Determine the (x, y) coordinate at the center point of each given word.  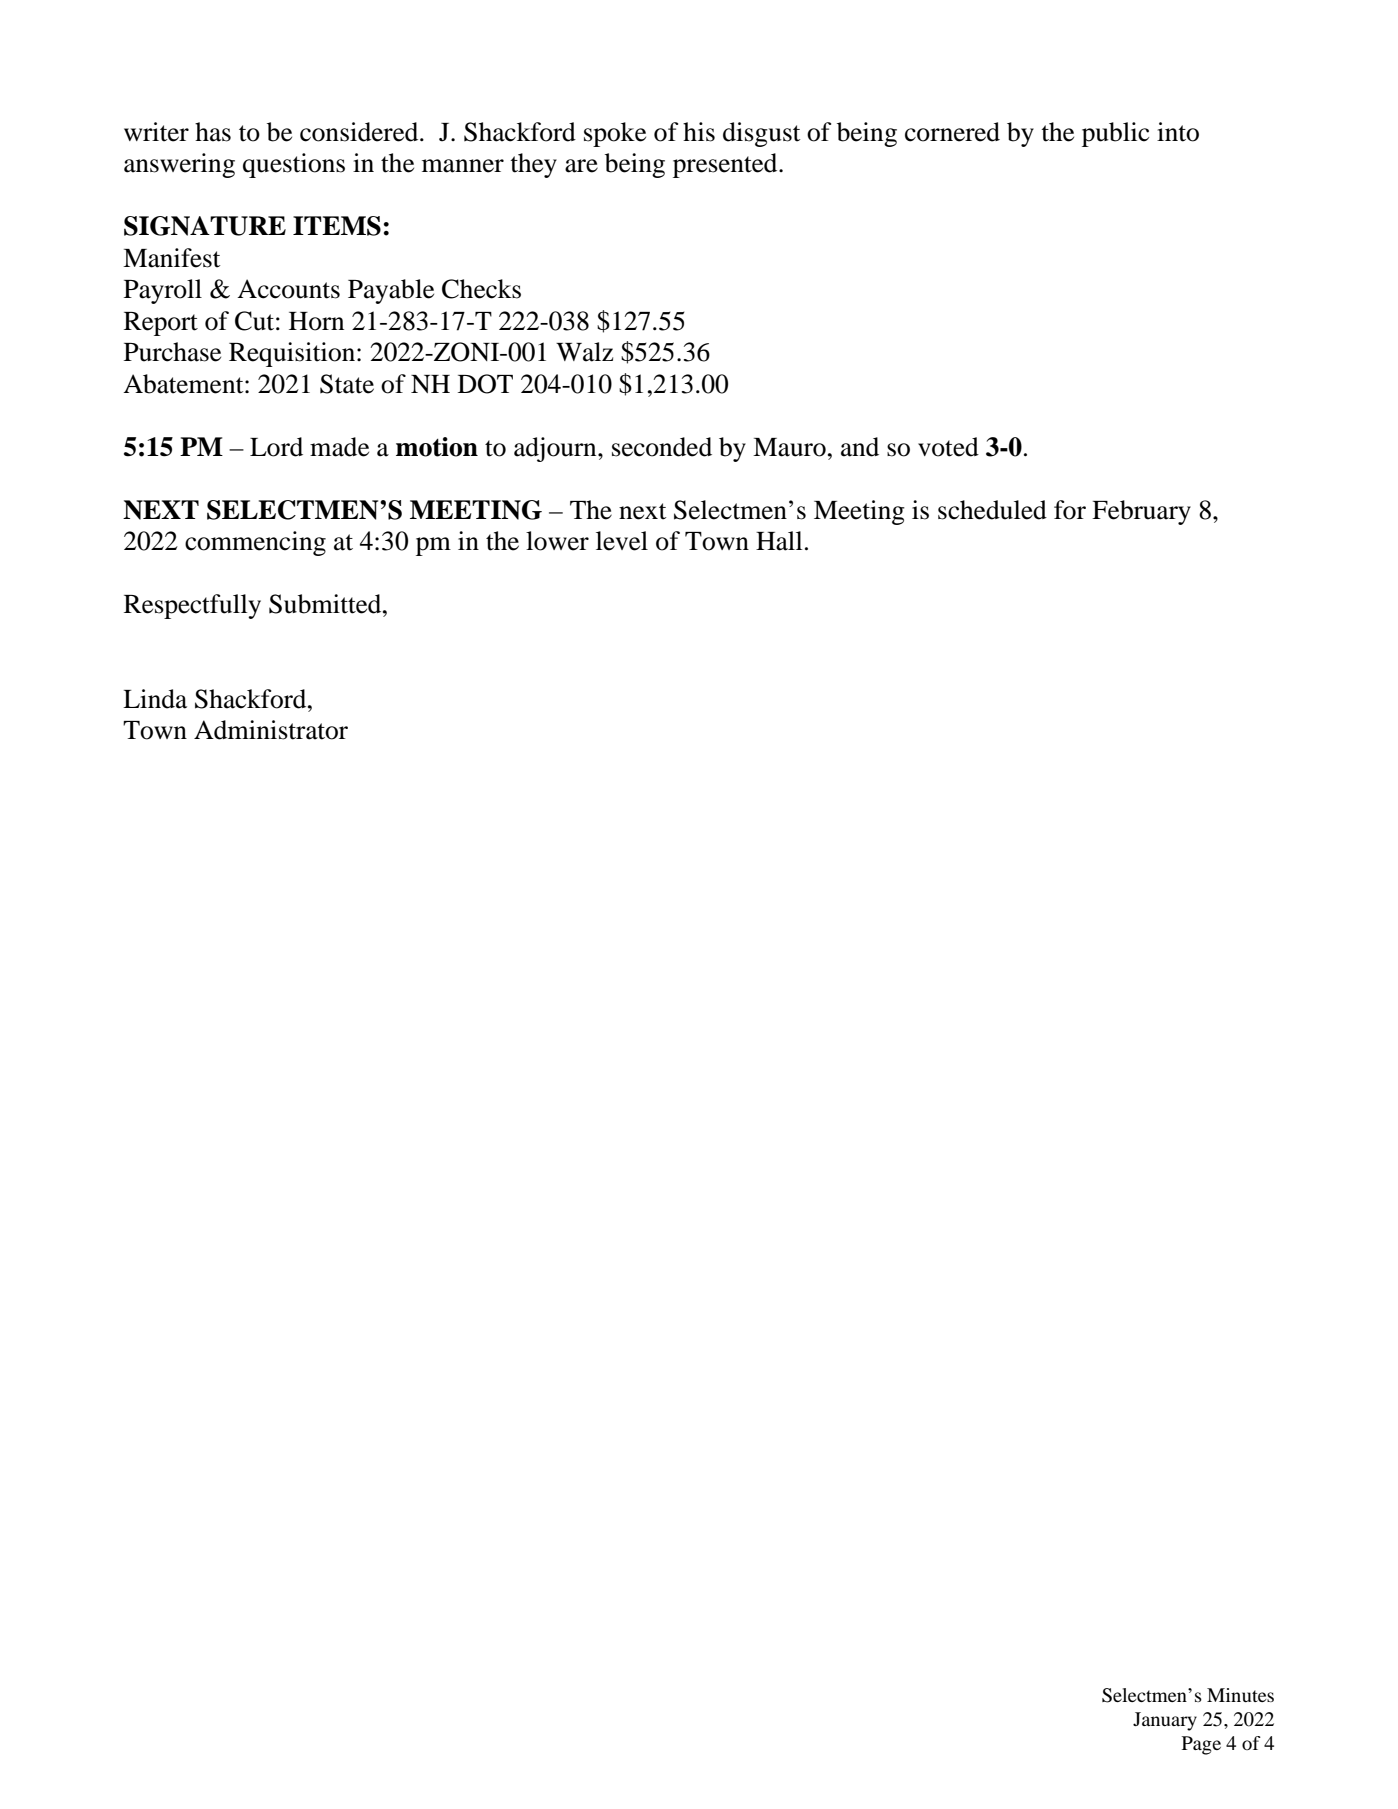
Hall (779, 541)
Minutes (1240, 1695)
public (1115, 134)
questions (294, 165)
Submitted (326, 604)
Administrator (271, 730)
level (622, 541)
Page (1201, 1745)
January (1165, 1721)
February (1141, 512)
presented (726, 165)
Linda (155, 699)
